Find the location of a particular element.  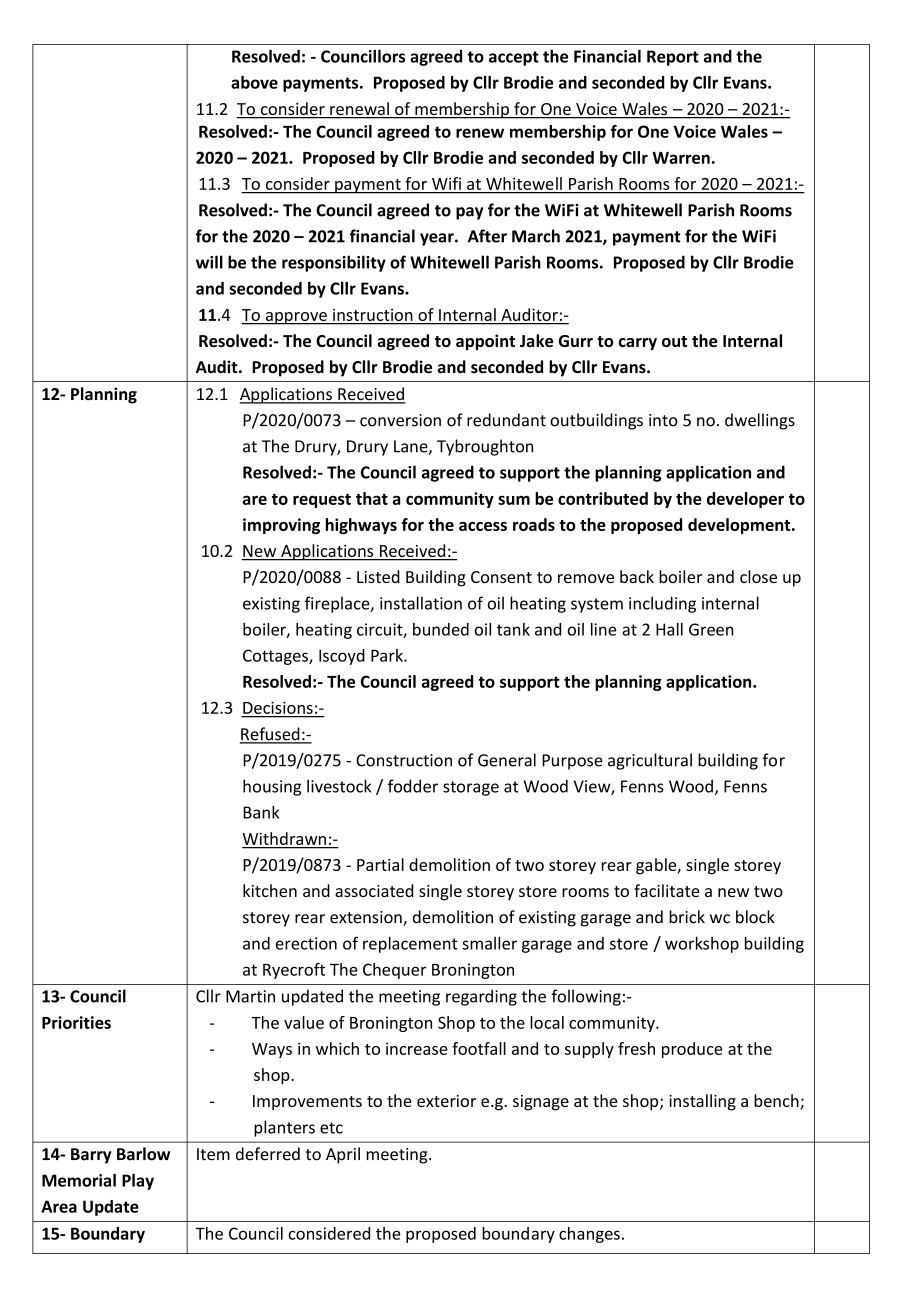

Park is located at coordinates (388, 655).
